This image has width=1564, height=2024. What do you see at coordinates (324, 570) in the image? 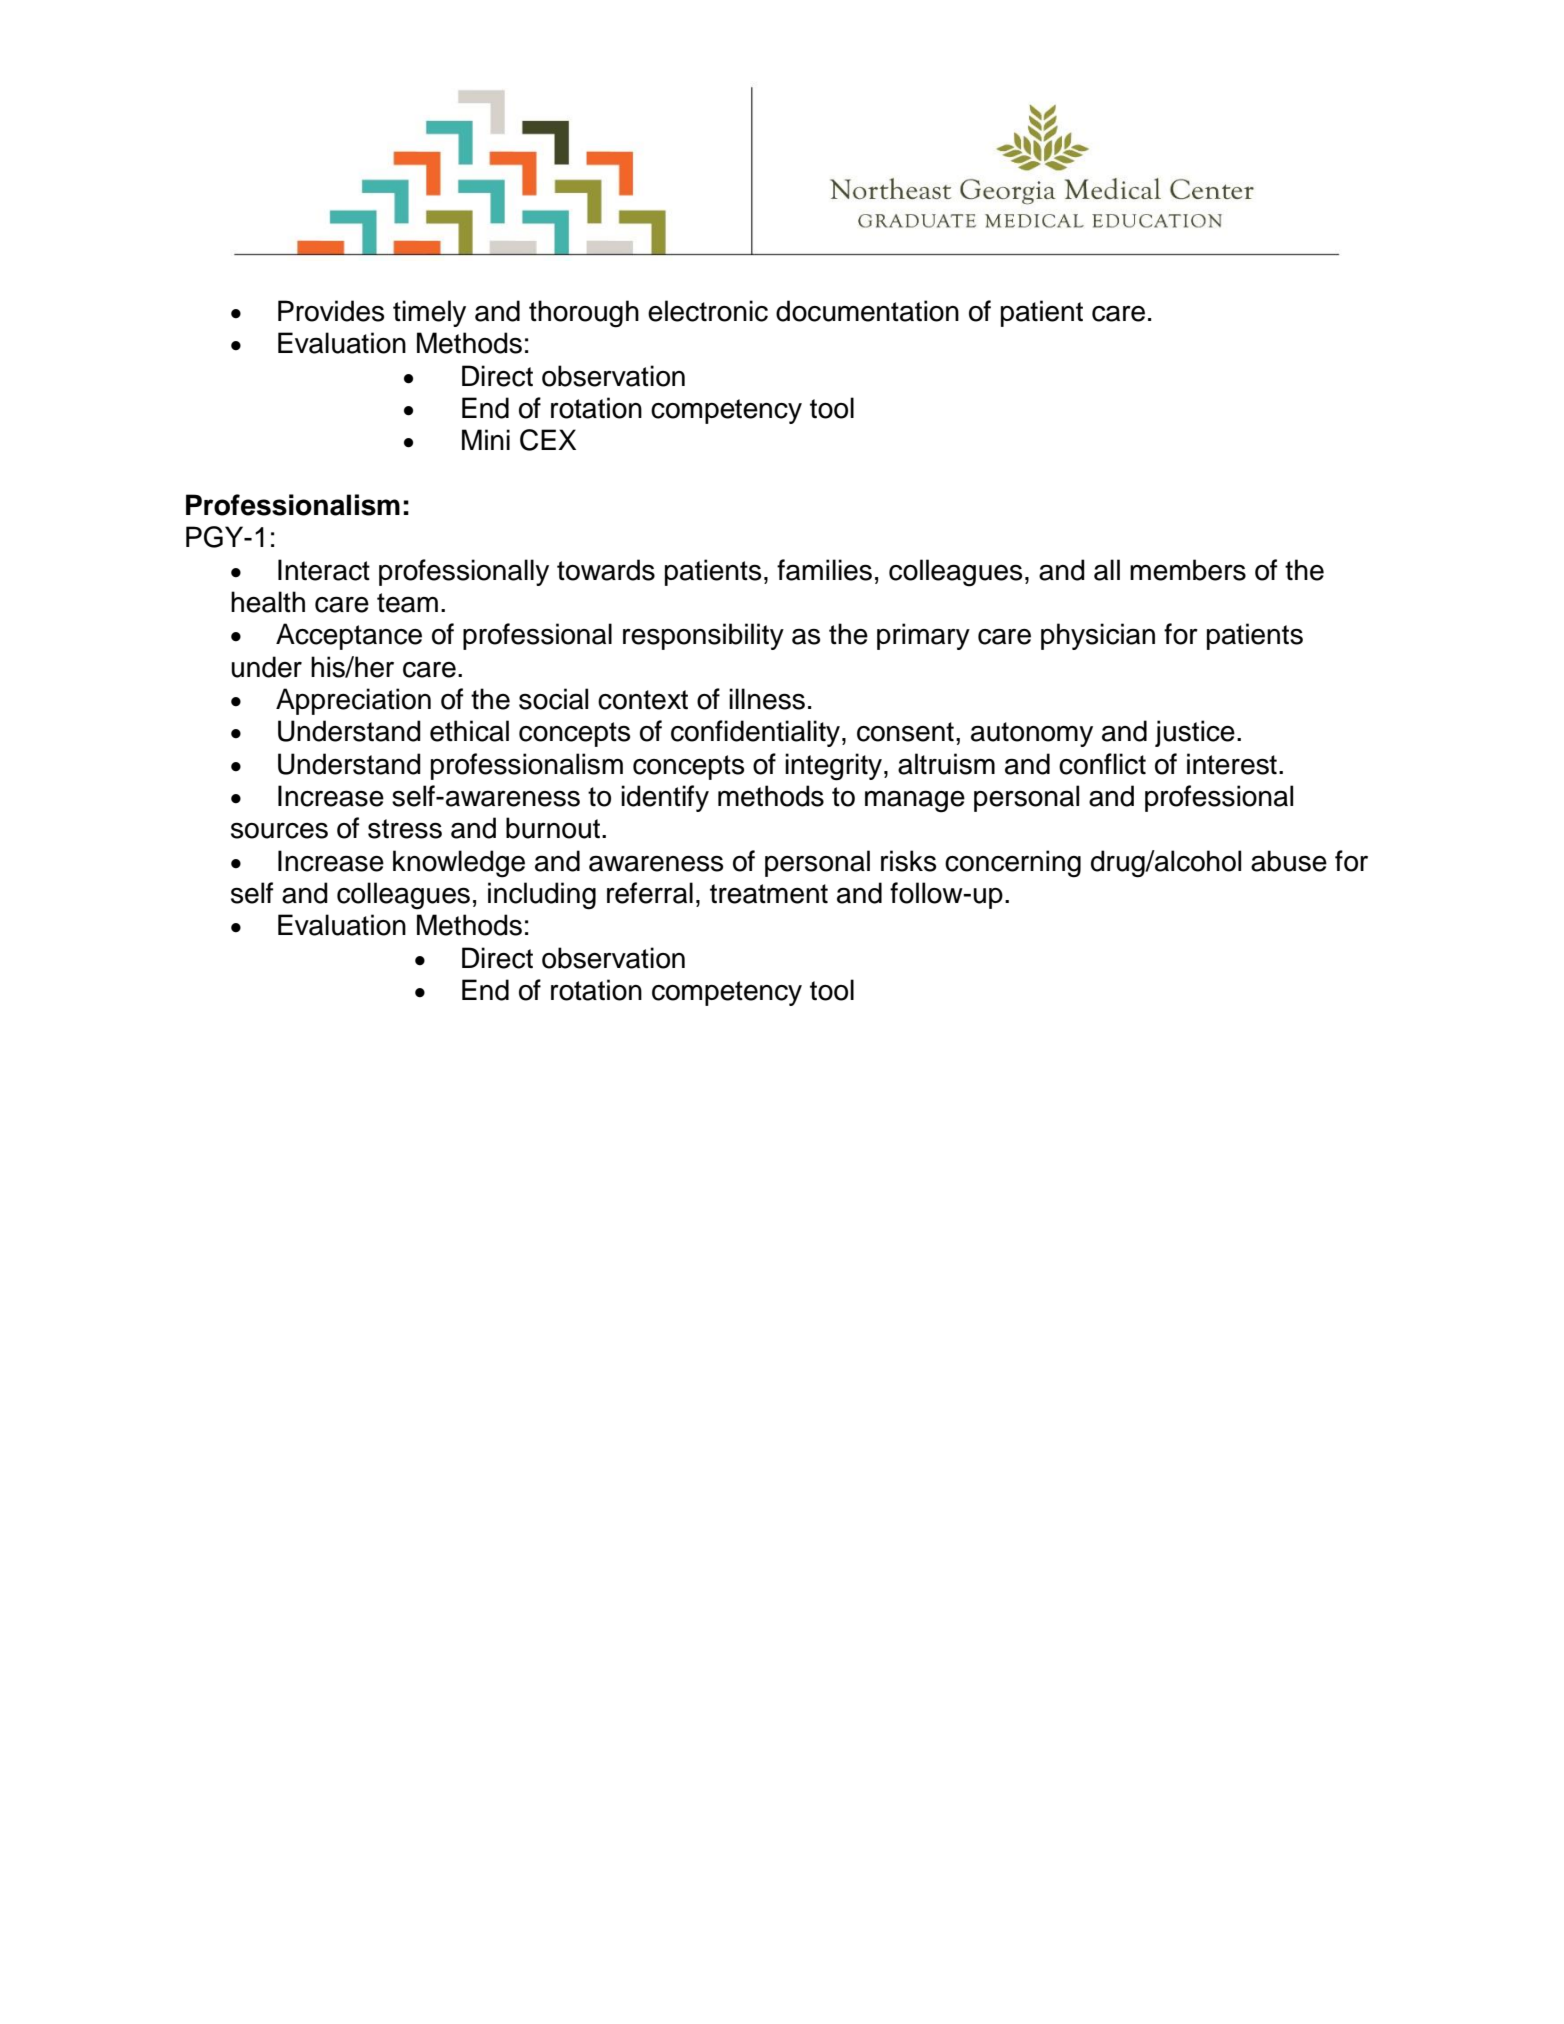
I see `Interact` at bounding box center [324, 570].
